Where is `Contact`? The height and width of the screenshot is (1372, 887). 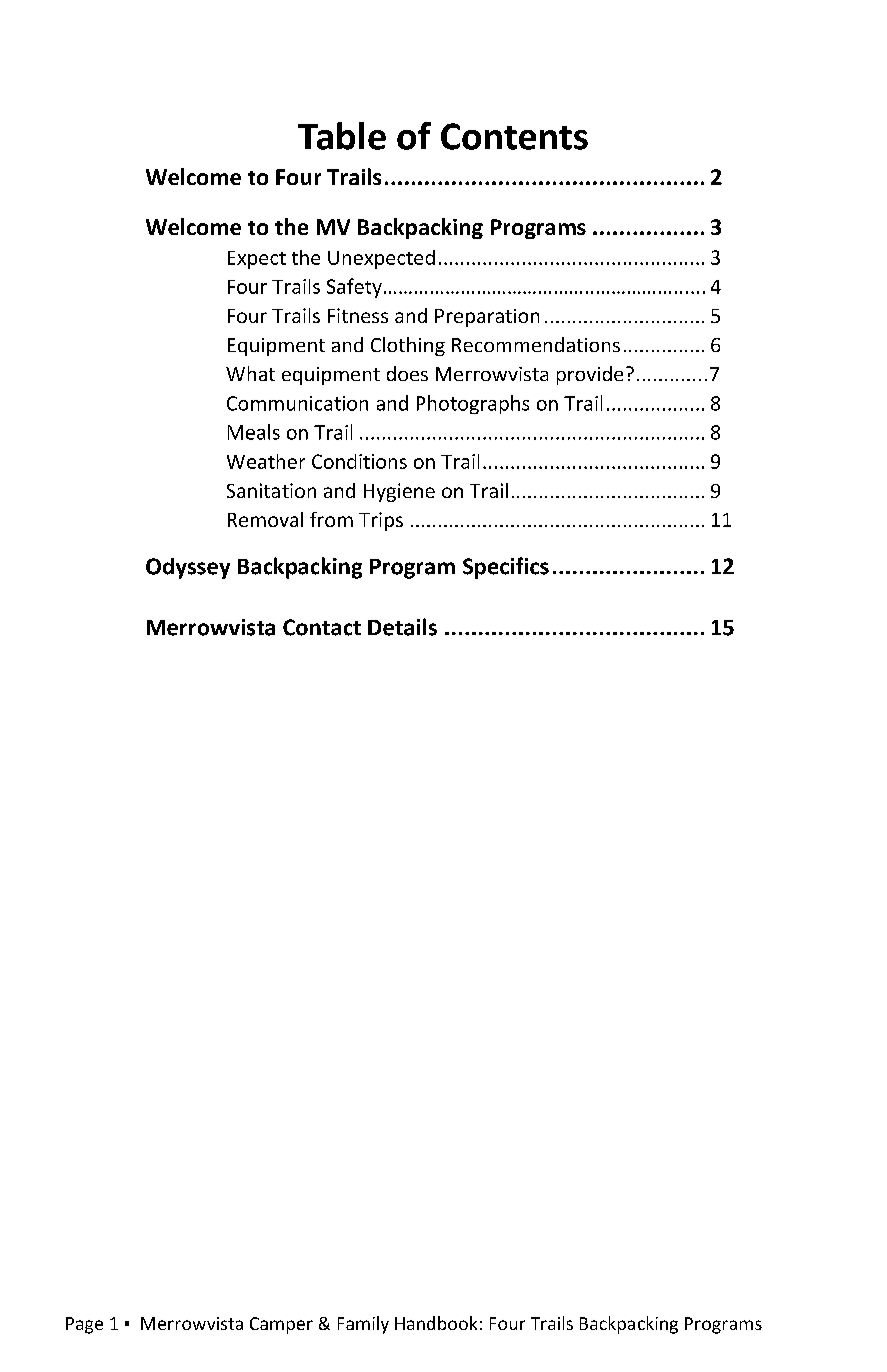
Contact is located at coordinates (322, 627).
